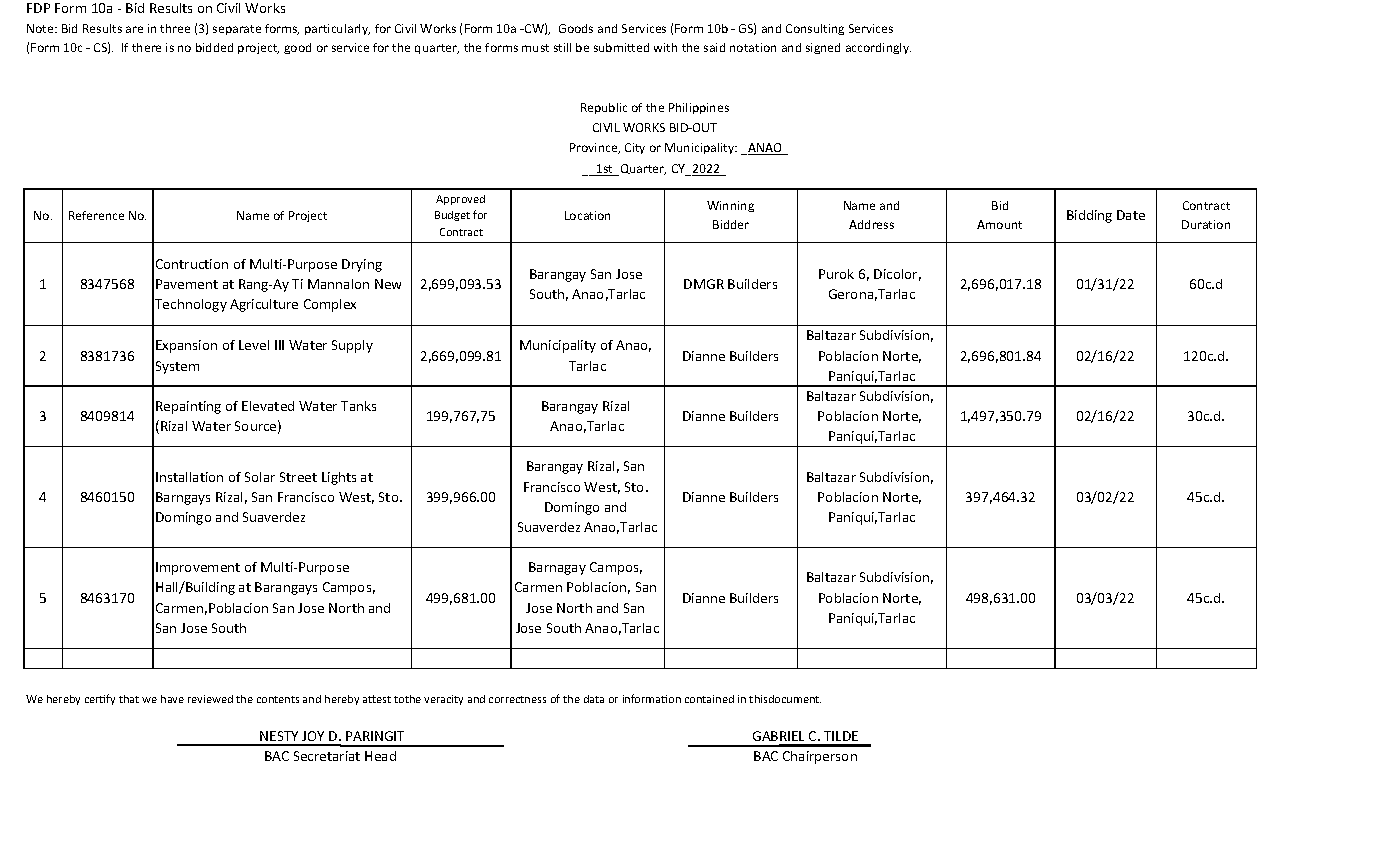 The image size is (1400, 850). I want to click on Improvement, so click(198, 568).
